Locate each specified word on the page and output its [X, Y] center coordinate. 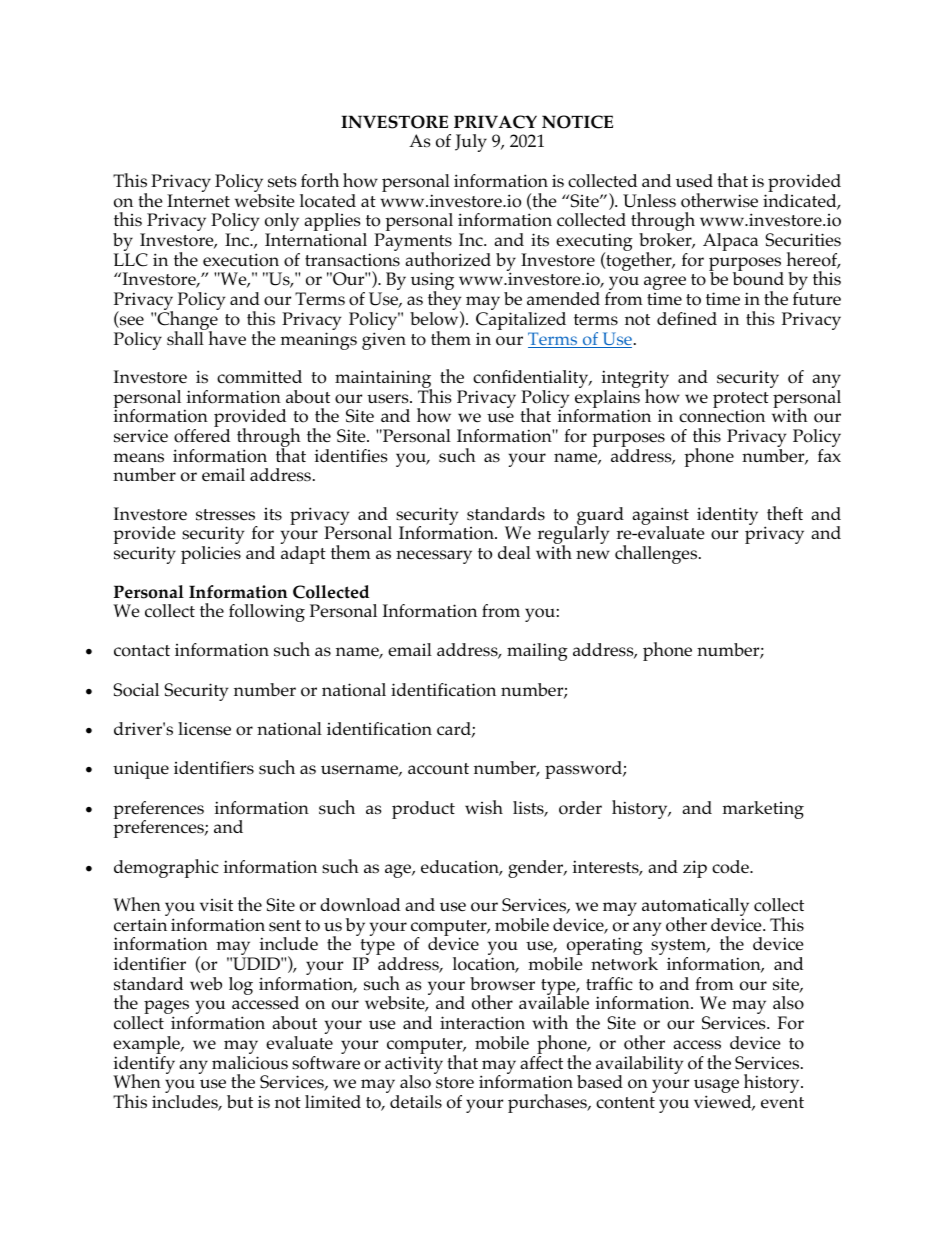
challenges [657, 554]
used [694, 181]
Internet [198, 200]
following [267, 613]
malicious [250, 1063]
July [471, 143]
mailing [537, 652]
